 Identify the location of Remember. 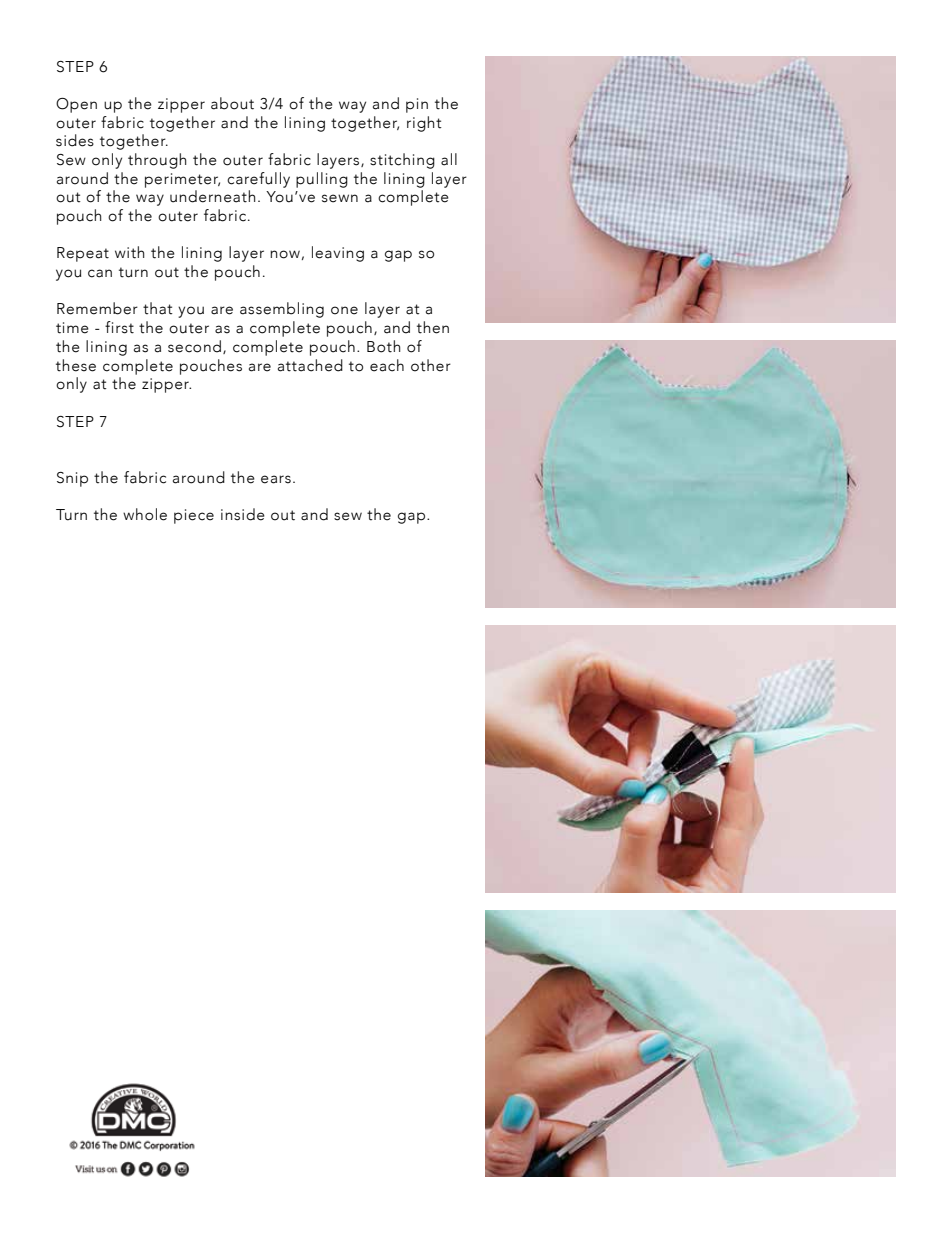
(97, 308).
